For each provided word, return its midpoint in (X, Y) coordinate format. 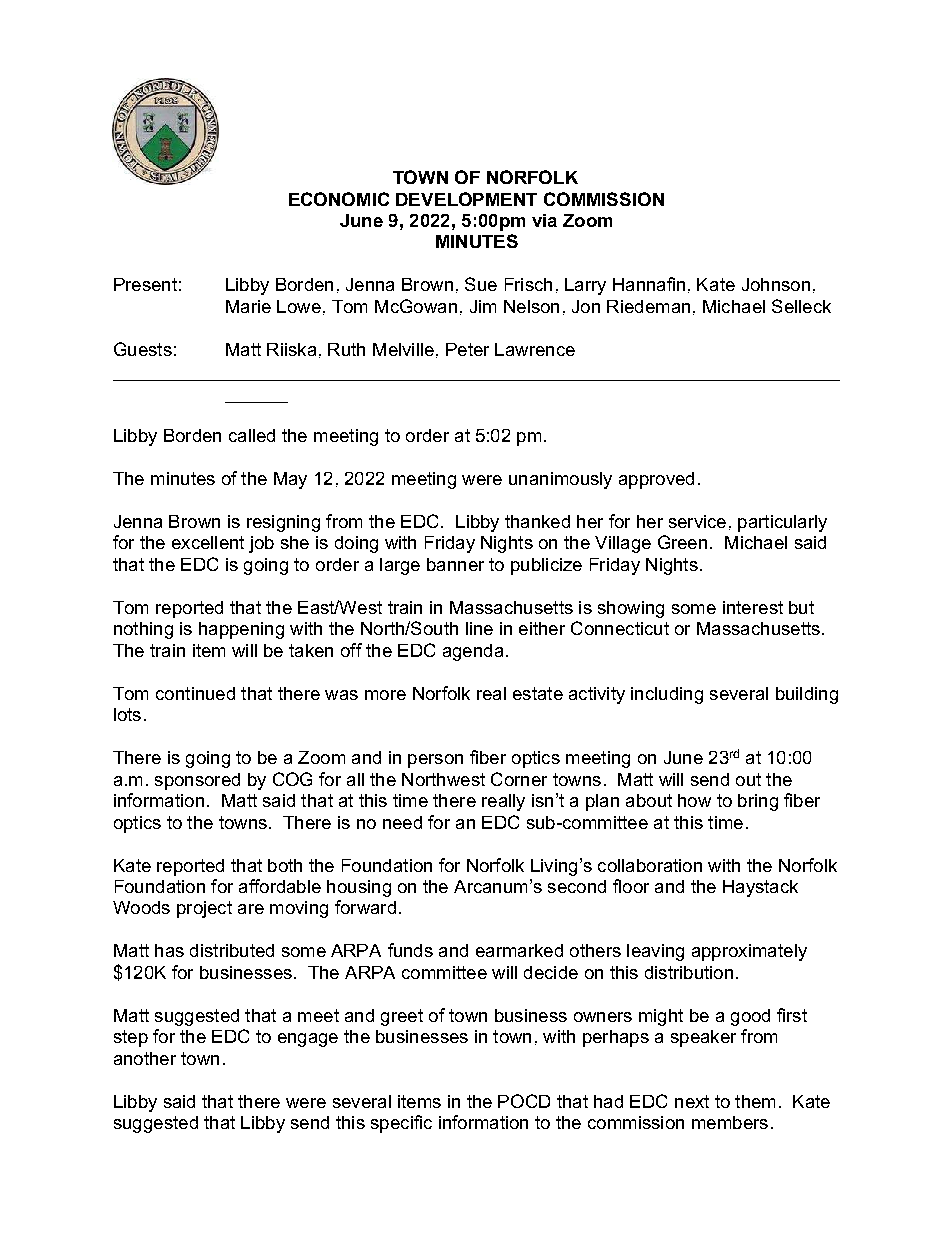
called (252, 435)
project (204, 909)
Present (145, 284)
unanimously (560, 480)
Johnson (776, 284)
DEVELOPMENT (466, 199)
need (402, 822)
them (755, 1101)
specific (401, 1124)
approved (656, 480)
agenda (473, 652)
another (145, 1058)
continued (195, 693)
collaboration (650, 865)
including (667, 695)
